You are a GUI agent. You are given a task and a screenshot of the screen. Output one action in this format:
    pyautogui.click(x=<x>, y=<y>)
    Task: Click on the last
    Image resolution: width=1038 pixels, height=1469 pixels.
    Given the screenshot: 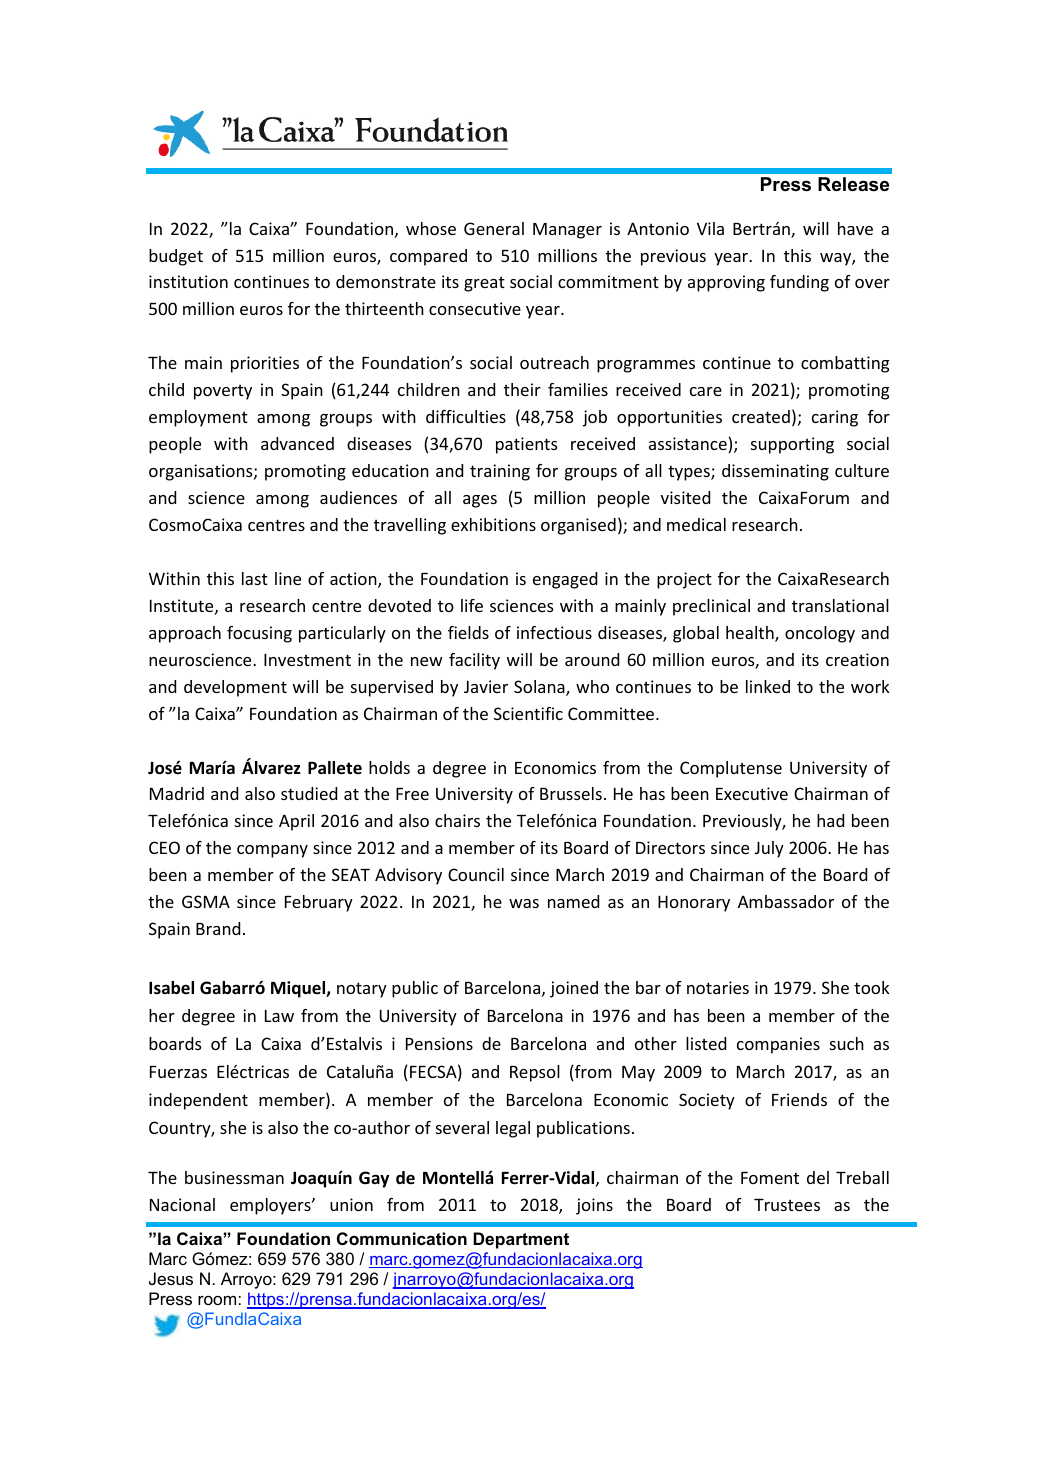 What is the action you would take?
    pyautogui.click(x=255, y=578)
